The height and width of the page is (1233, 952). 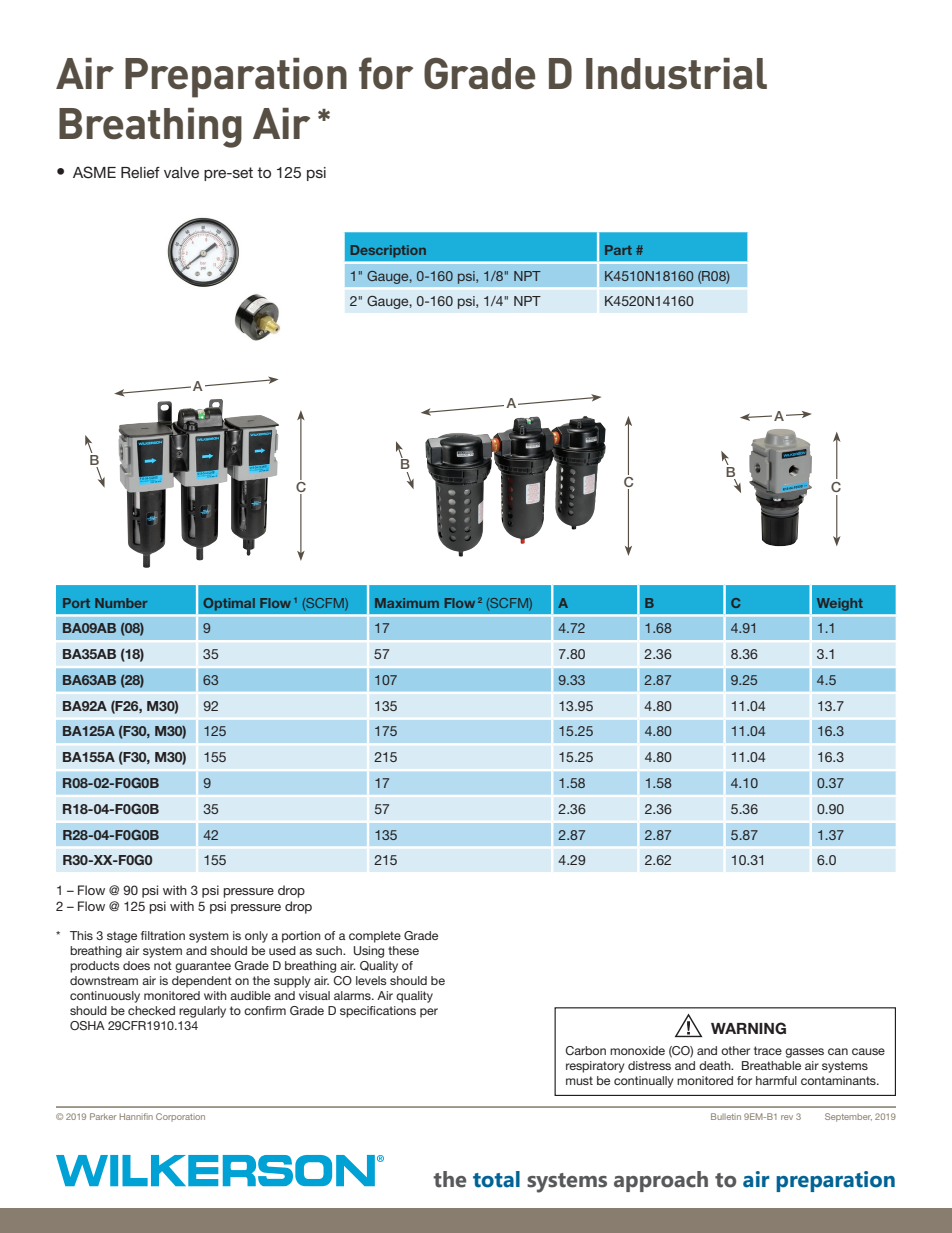 What do you see at coordinates (180, 1117) in the page?
I see `Corporation` at bounding box center [180, 1117].
